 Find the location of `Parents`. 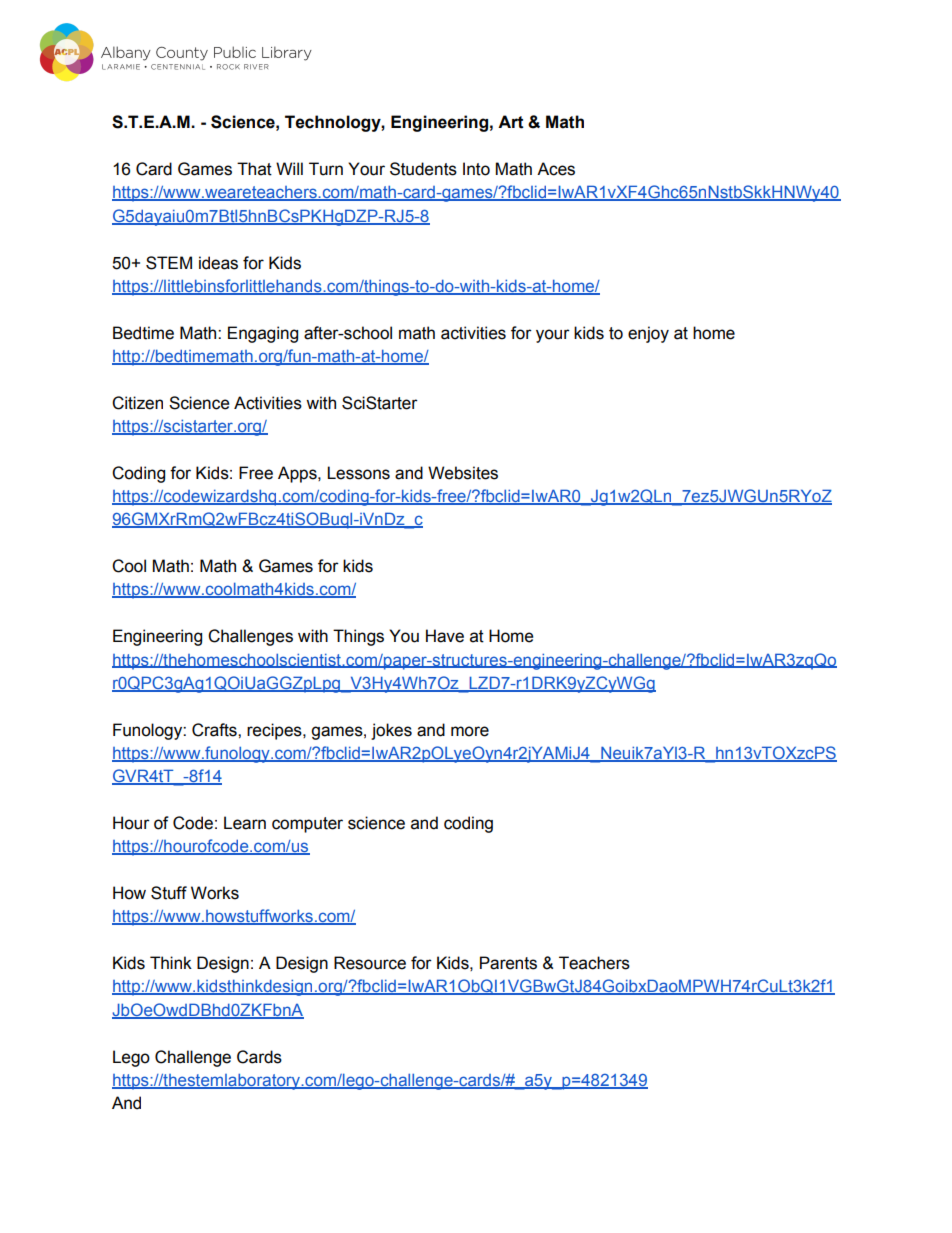

Parents is located at coordinates (508, 963).
